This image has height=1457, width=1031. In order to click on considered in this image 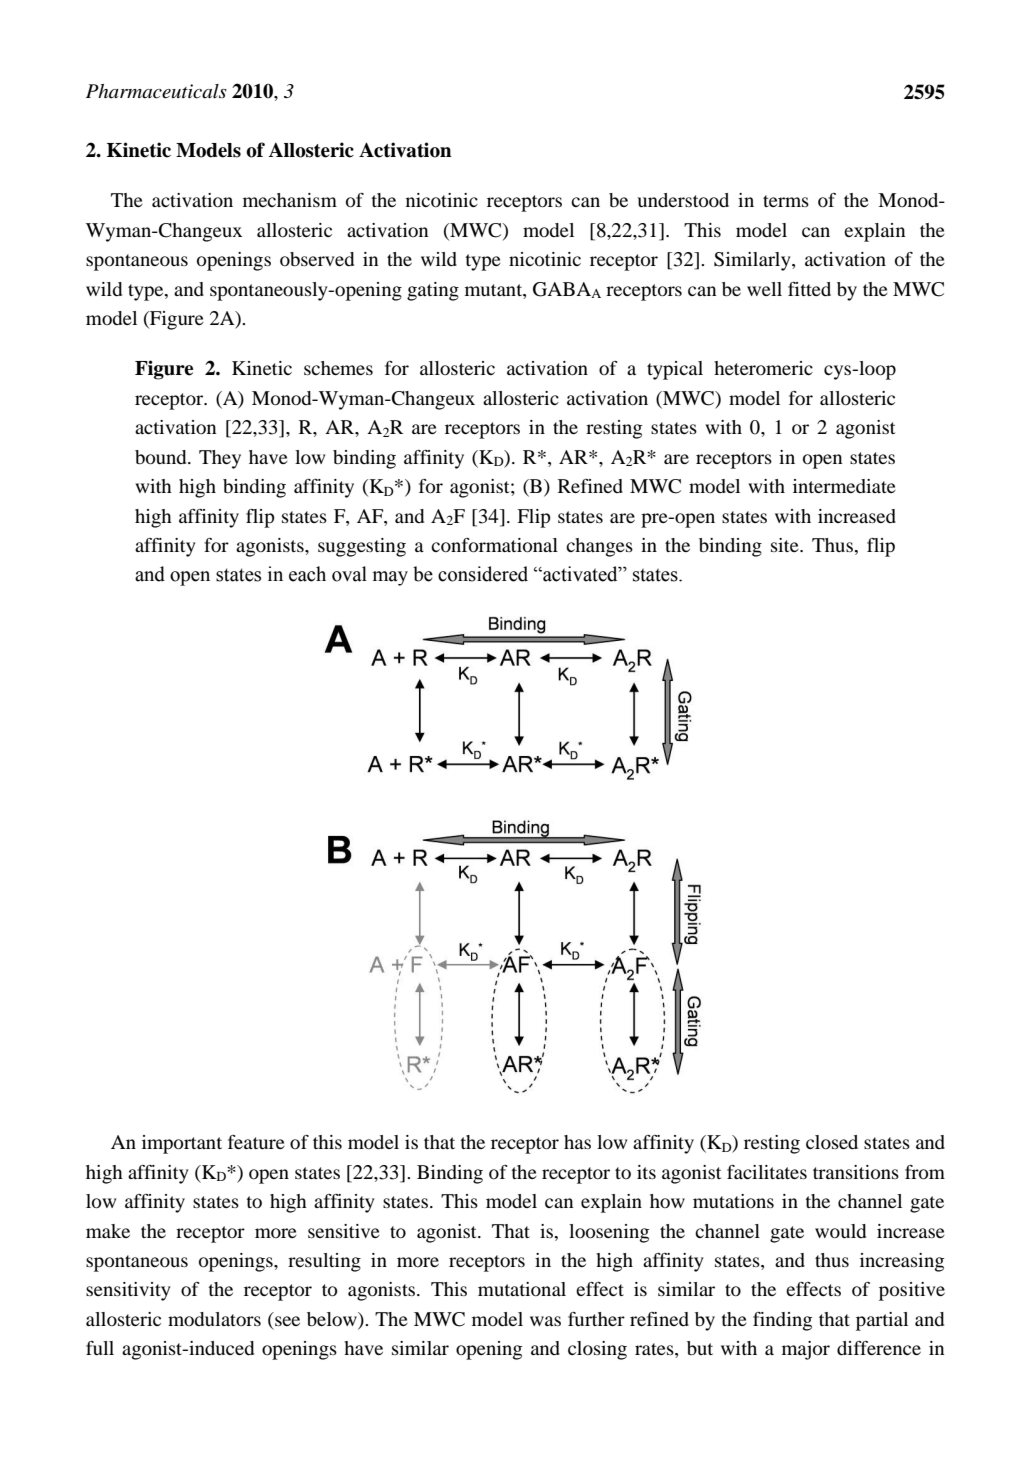, I will do `click(483, 574)`.
